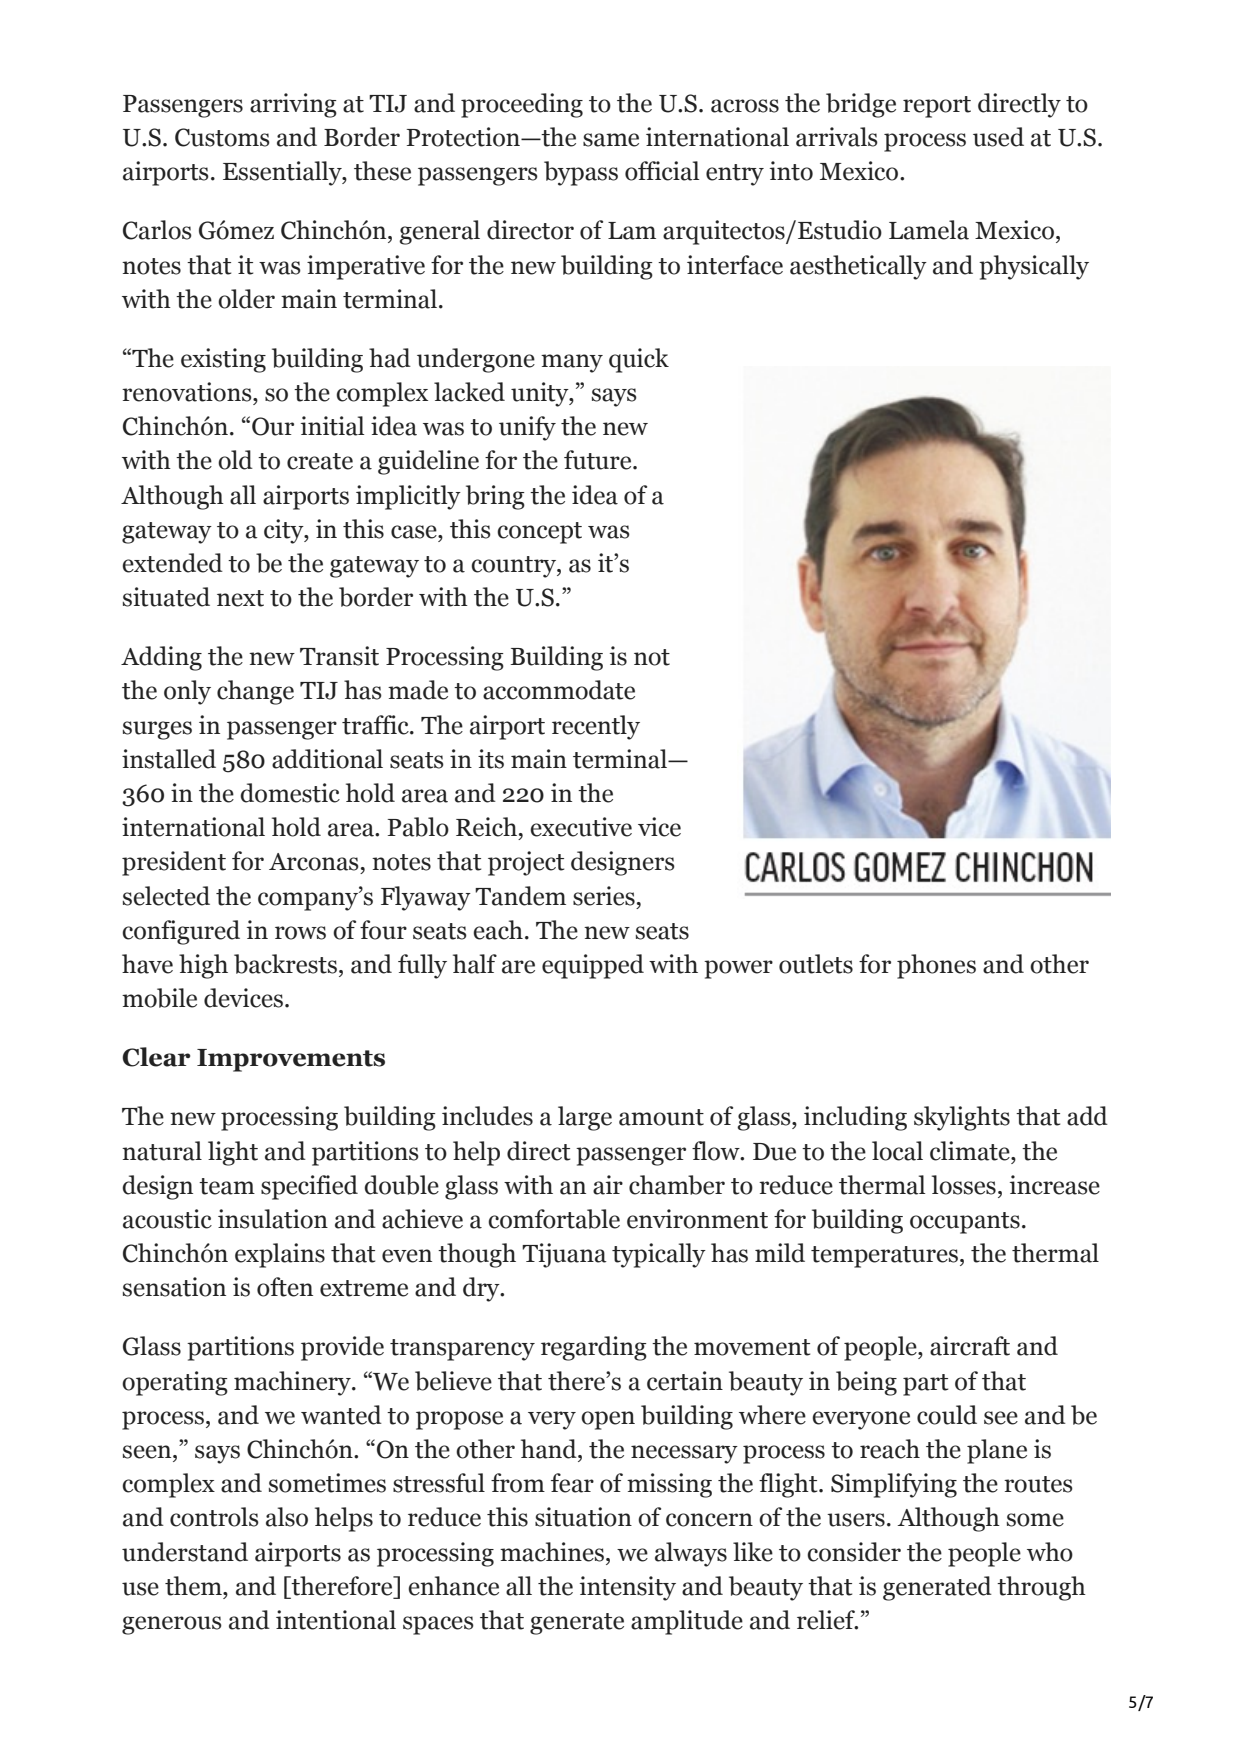  Describe the element at coordinates (604, 896) in the screenshot. I see `series` at that location.
